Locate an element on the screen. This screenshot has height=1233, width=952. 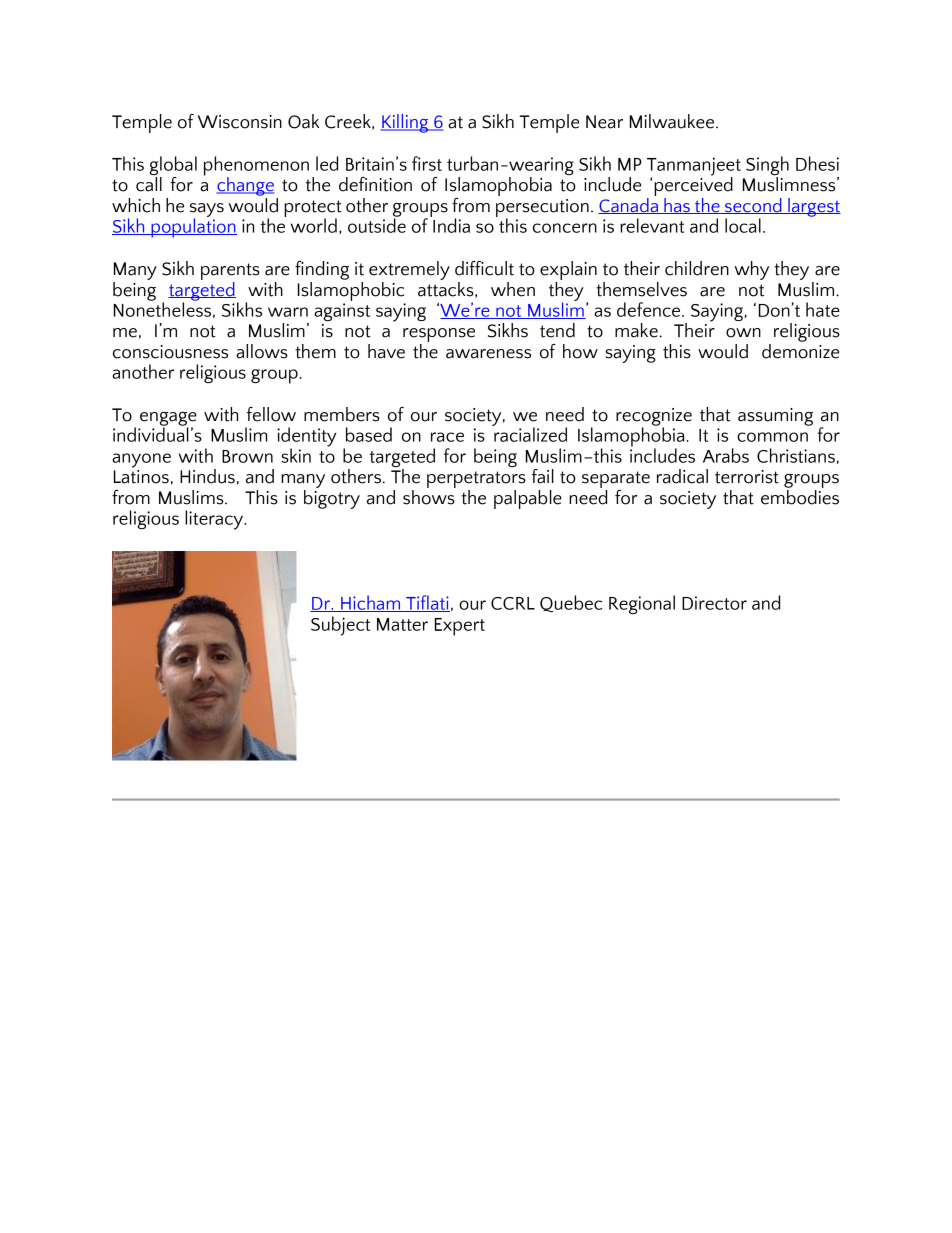
why is located at coordinates (751, 270).
